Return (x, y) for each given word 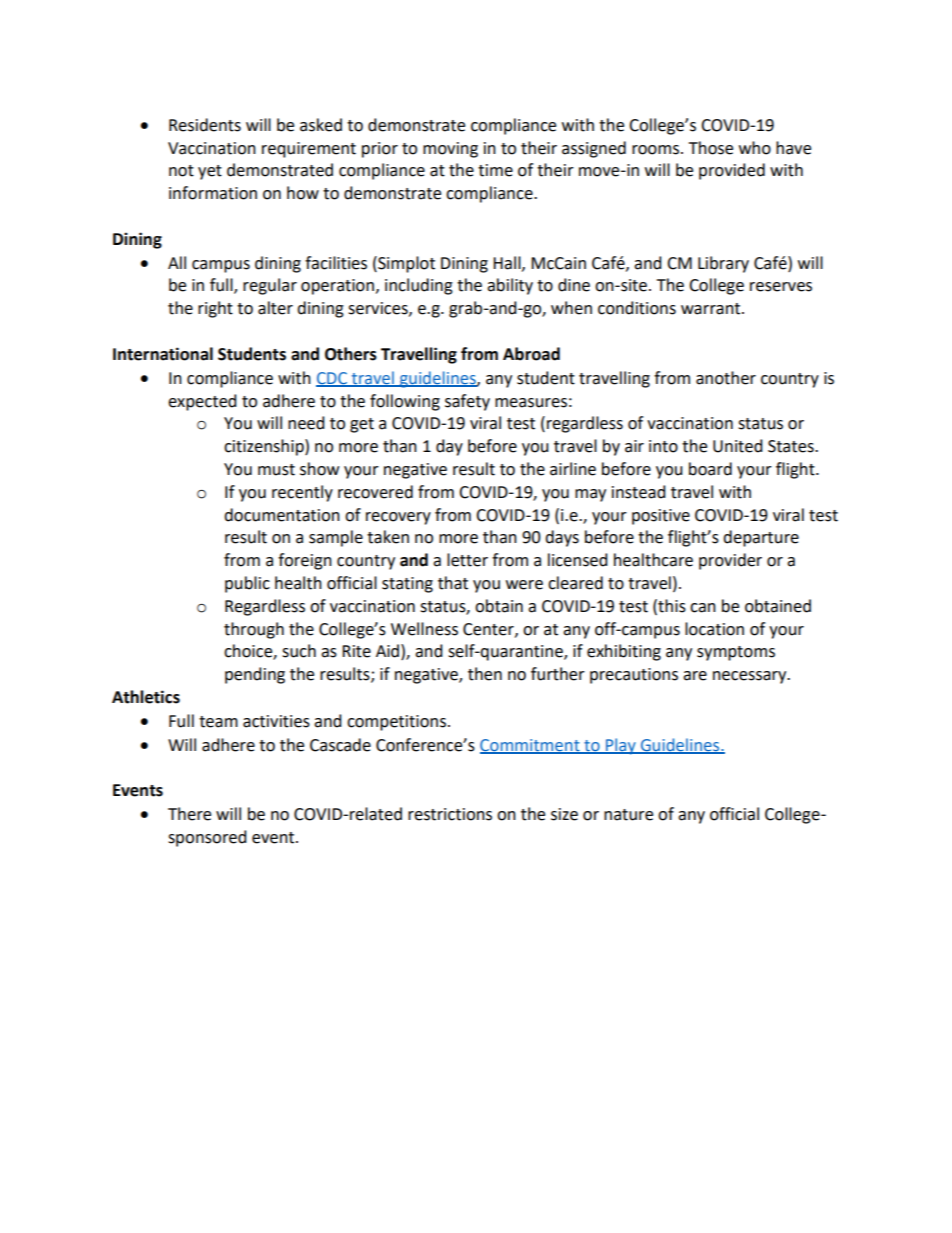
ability (510, 286)
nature (628, 815)
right (215, 309)
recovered (375, 492)
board (710, 469)
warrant (712, 309)
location (714, 629)
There (189, 814)
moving (450, 150)
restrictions (450, 814)
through (254, 630)
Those (711, 148)
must (276, 470)
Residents (205, 125)
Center (489, 630)
